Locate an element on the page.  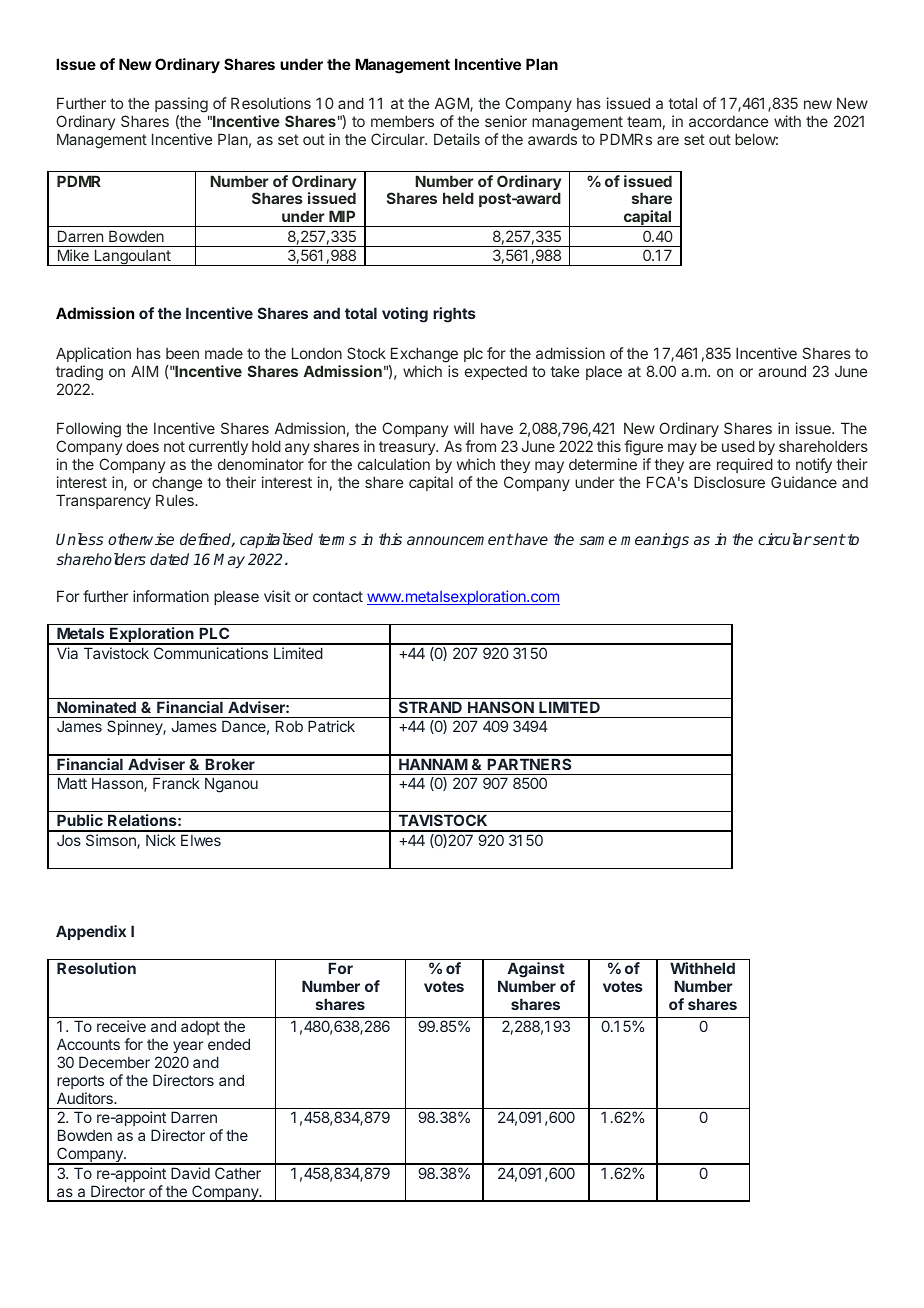
contact is located at coordinates (338, 596).
